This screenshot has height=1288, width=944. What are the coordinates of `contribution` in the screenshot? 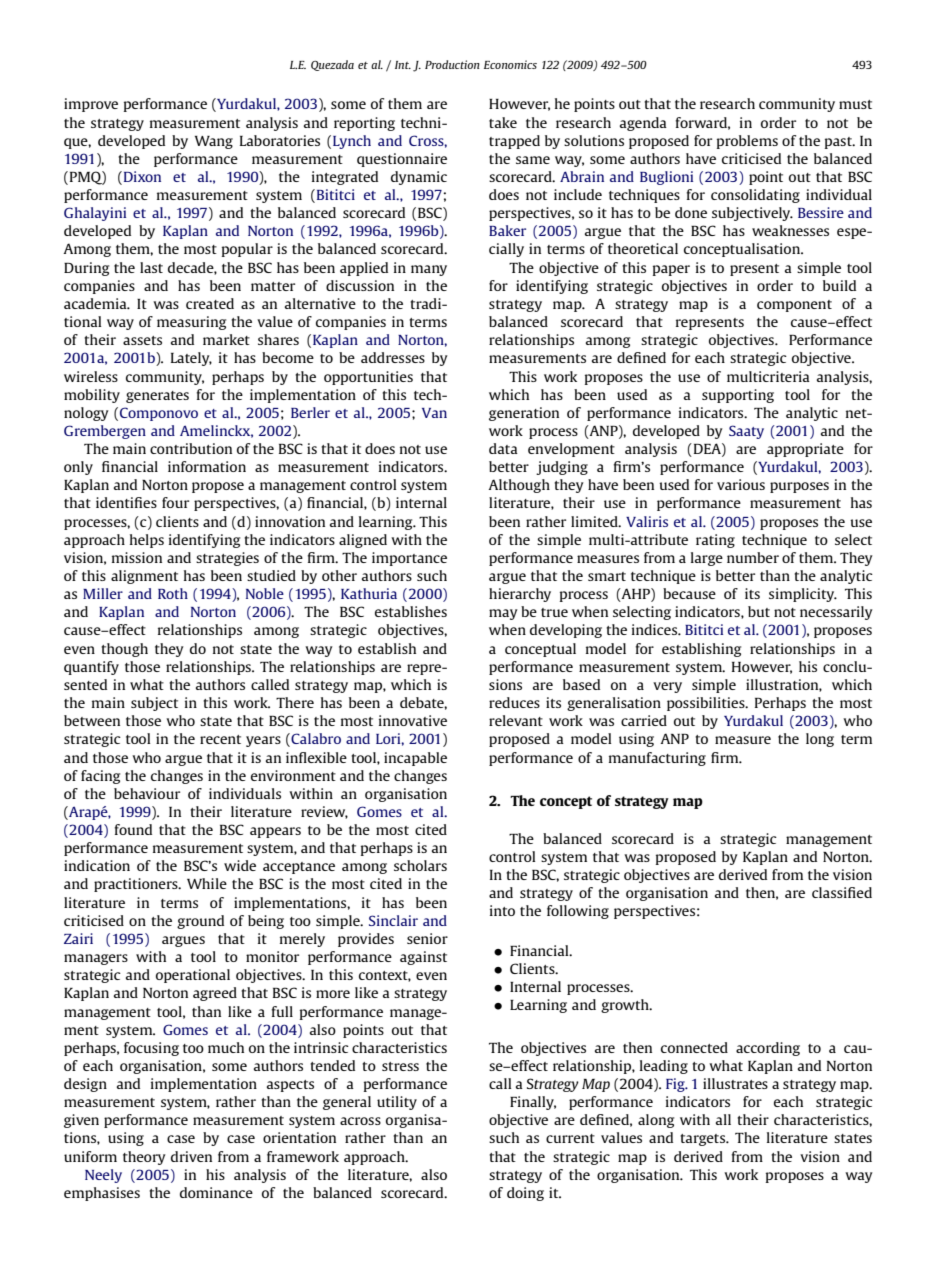 It's located at (191, 448).
